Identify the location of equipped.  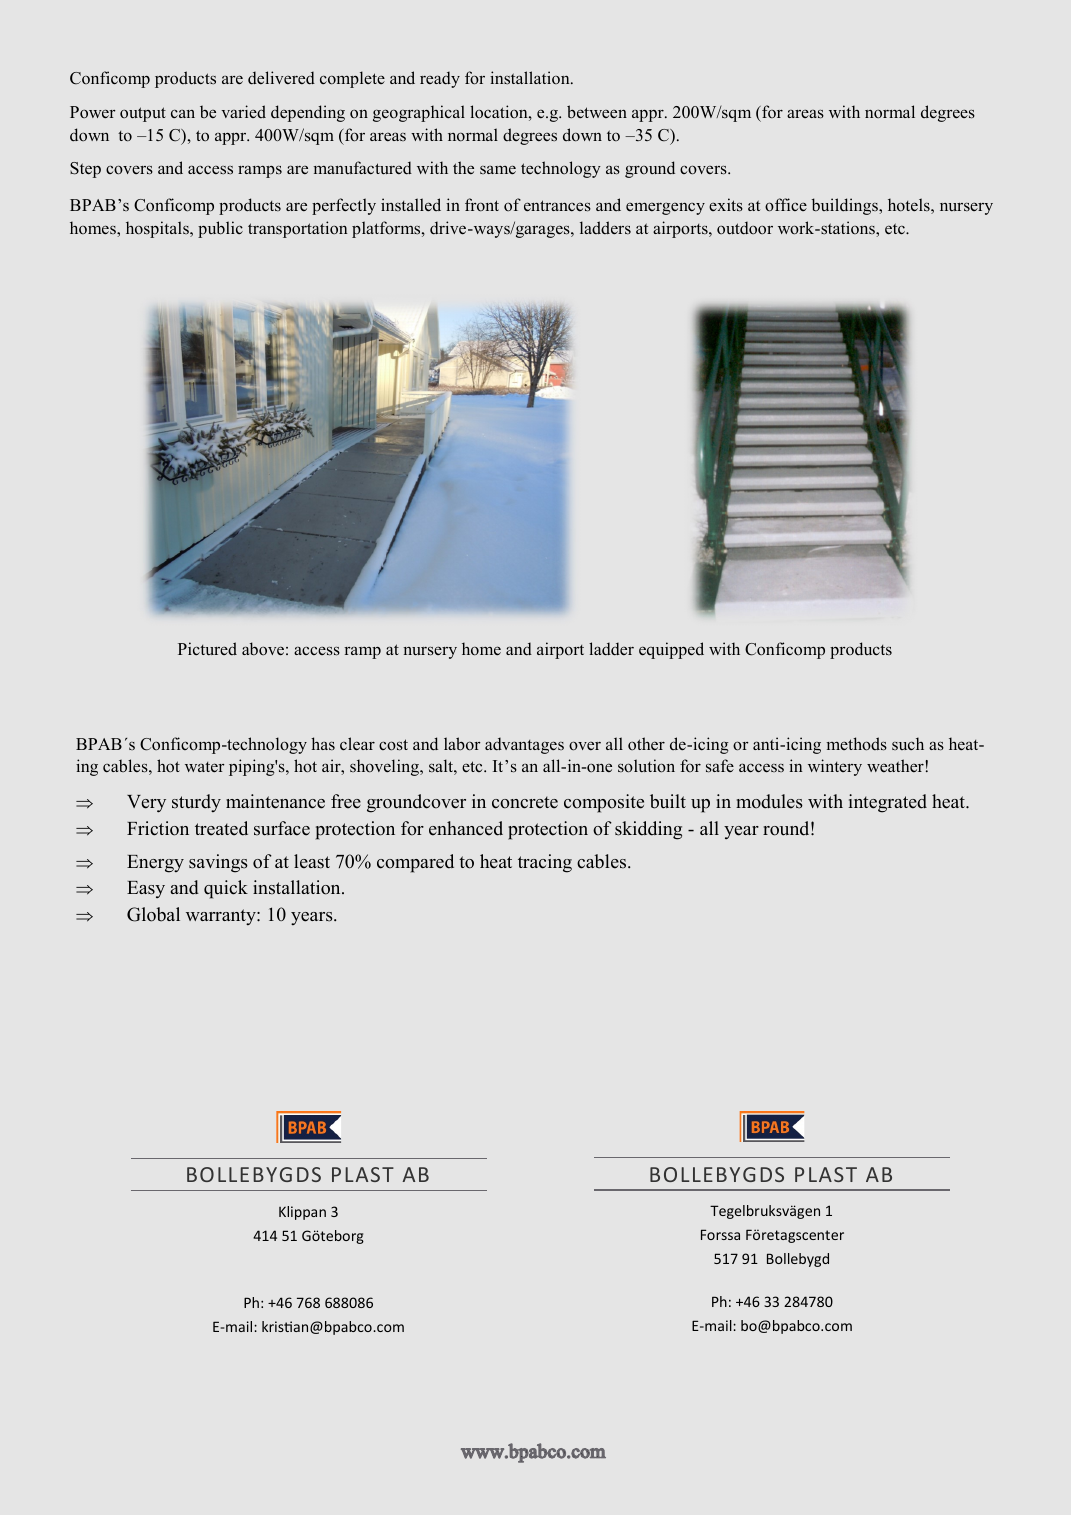
(671, 650).
